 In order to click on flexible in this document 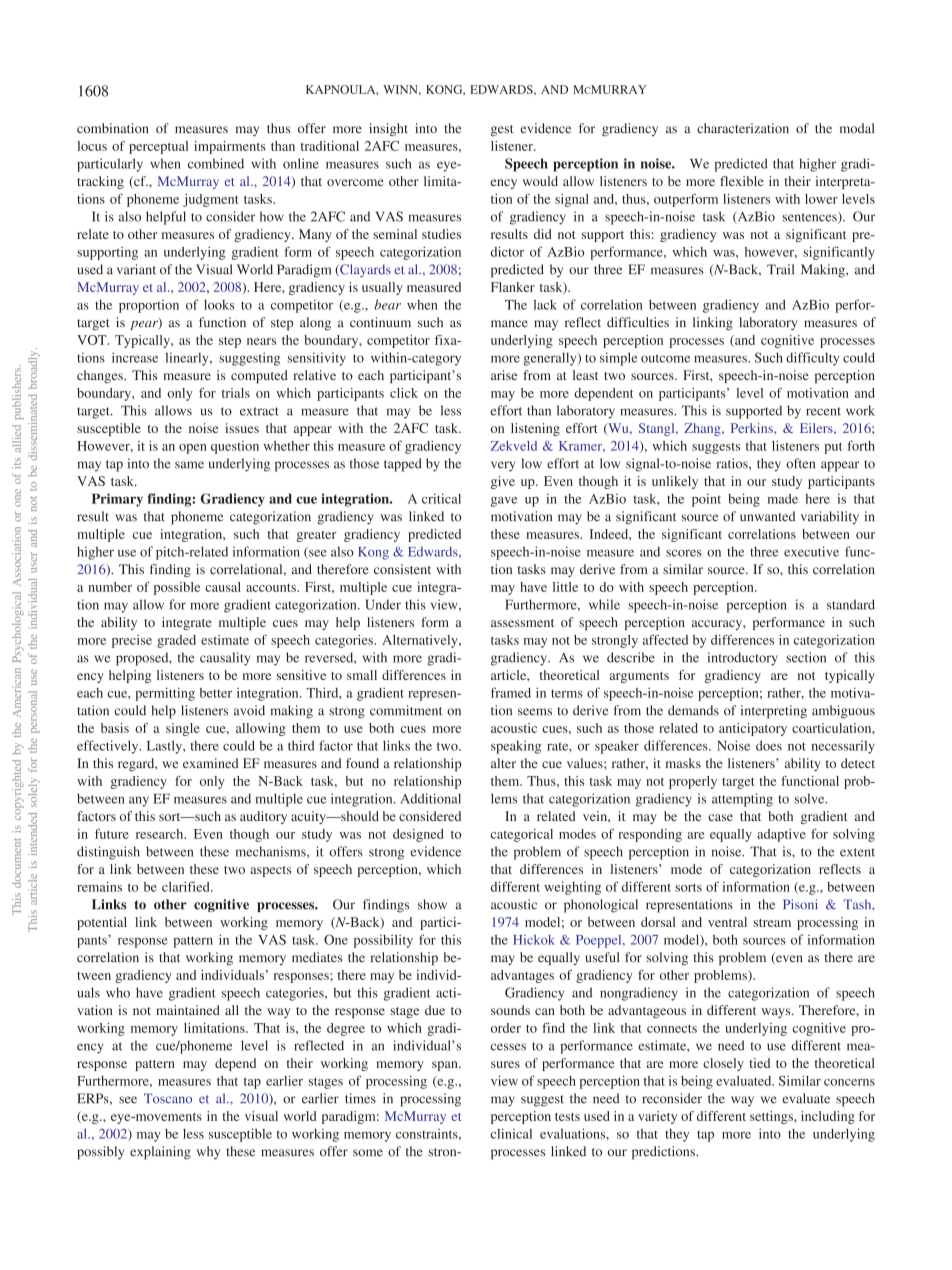, I will do `click(742, 181)`.
